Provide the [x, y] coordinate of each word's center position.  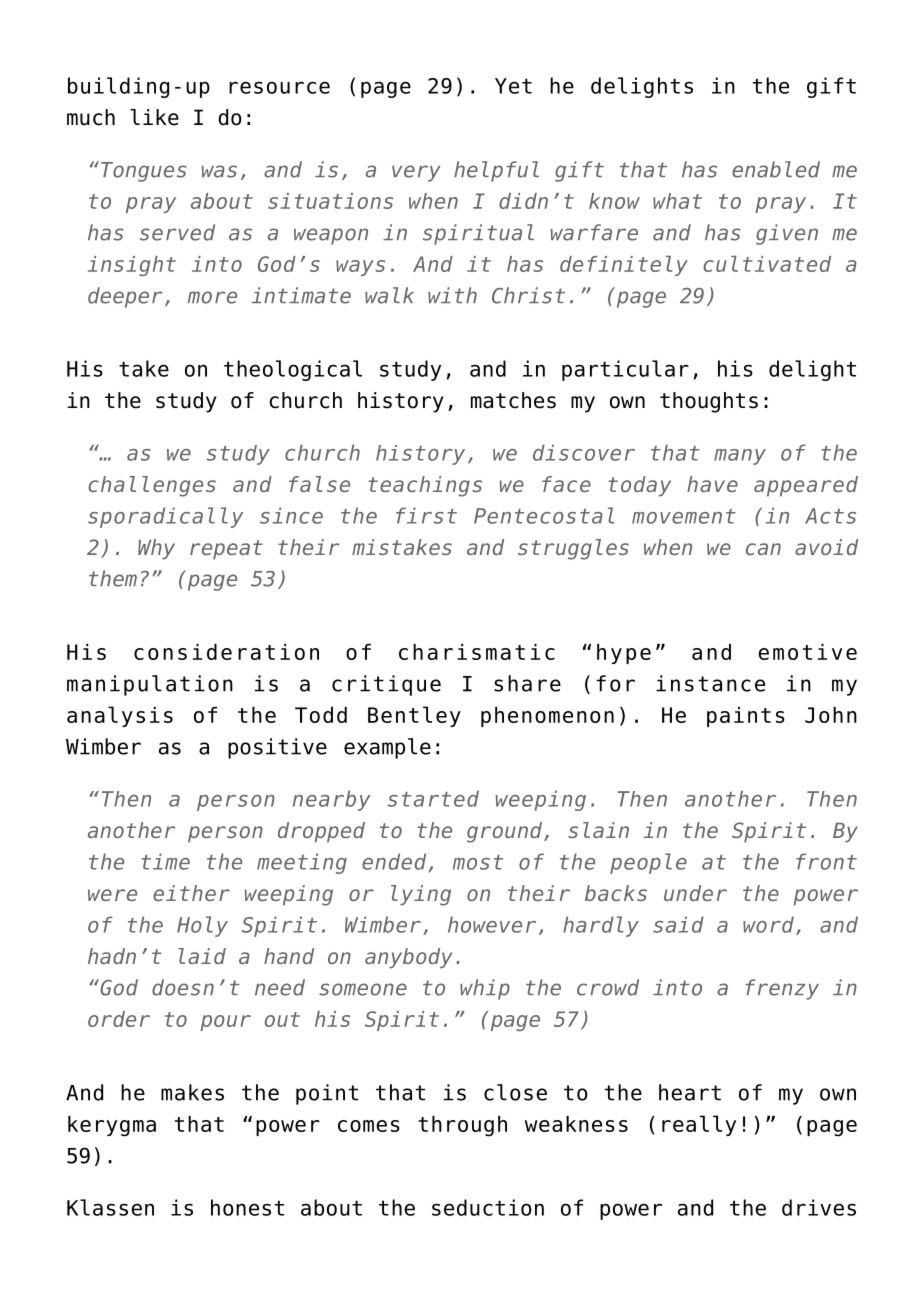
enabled [776, 169]
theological [293, 370]
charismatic [477, 652]
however [492, 924]
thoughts [709, 402]
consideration [226, 652]
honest [247, 1207]
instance [710, 683]
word [768, 924]
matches [513, 400]
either [191, 893]
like [154, 117]
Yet [513, 86]
